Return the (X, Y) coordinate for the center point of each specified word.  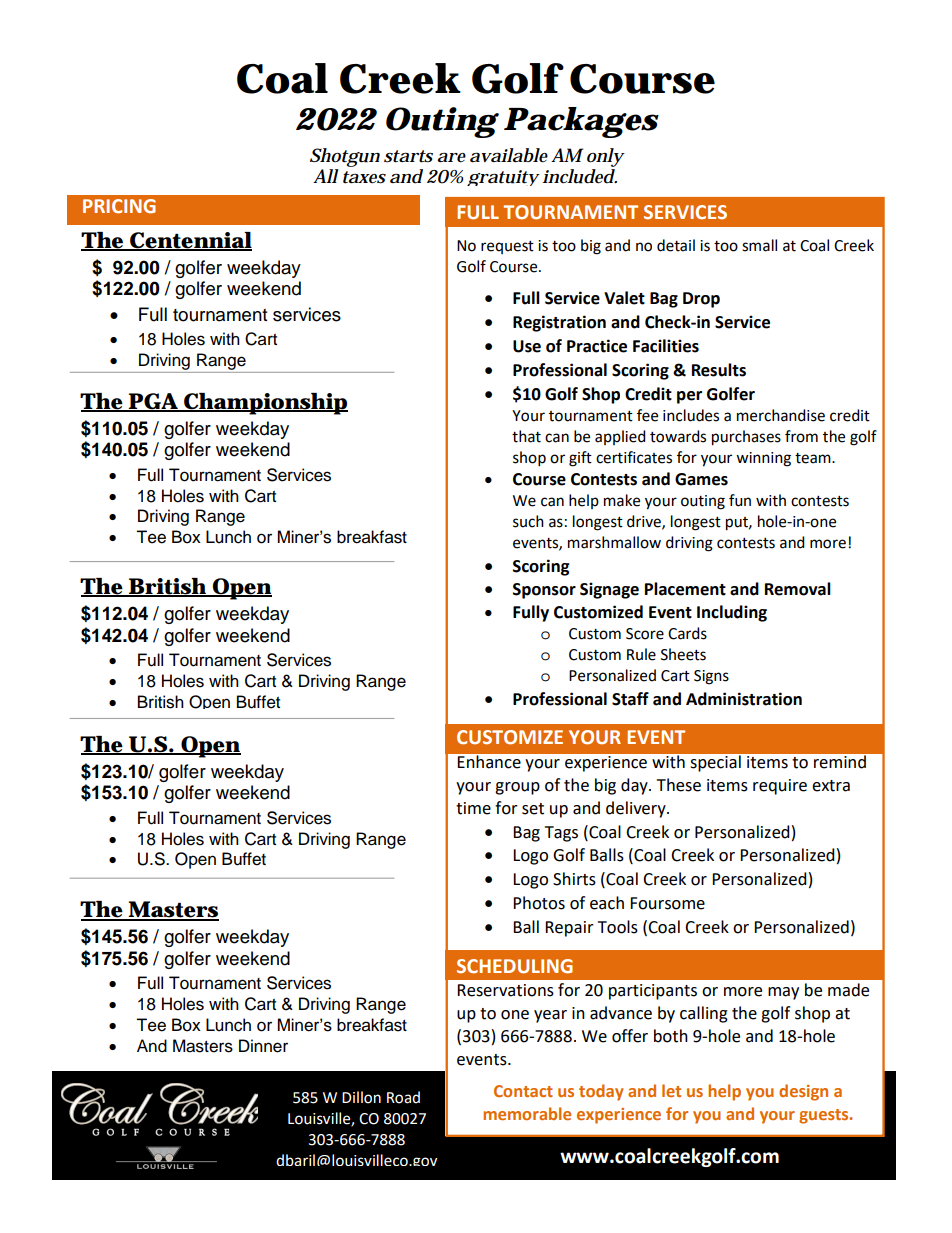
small (759, 245)
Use (527, 346)
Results (719, 370)
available (509, 155)
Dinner (263, 1046)
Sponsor (544, 591)
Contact (523, 1091)
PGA (153, 402)
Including (732, 613)
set (533, 809)
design (803, 1092)
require (780, 787)
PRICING (119, 206)
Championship (265, 404)
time (473, 808)
